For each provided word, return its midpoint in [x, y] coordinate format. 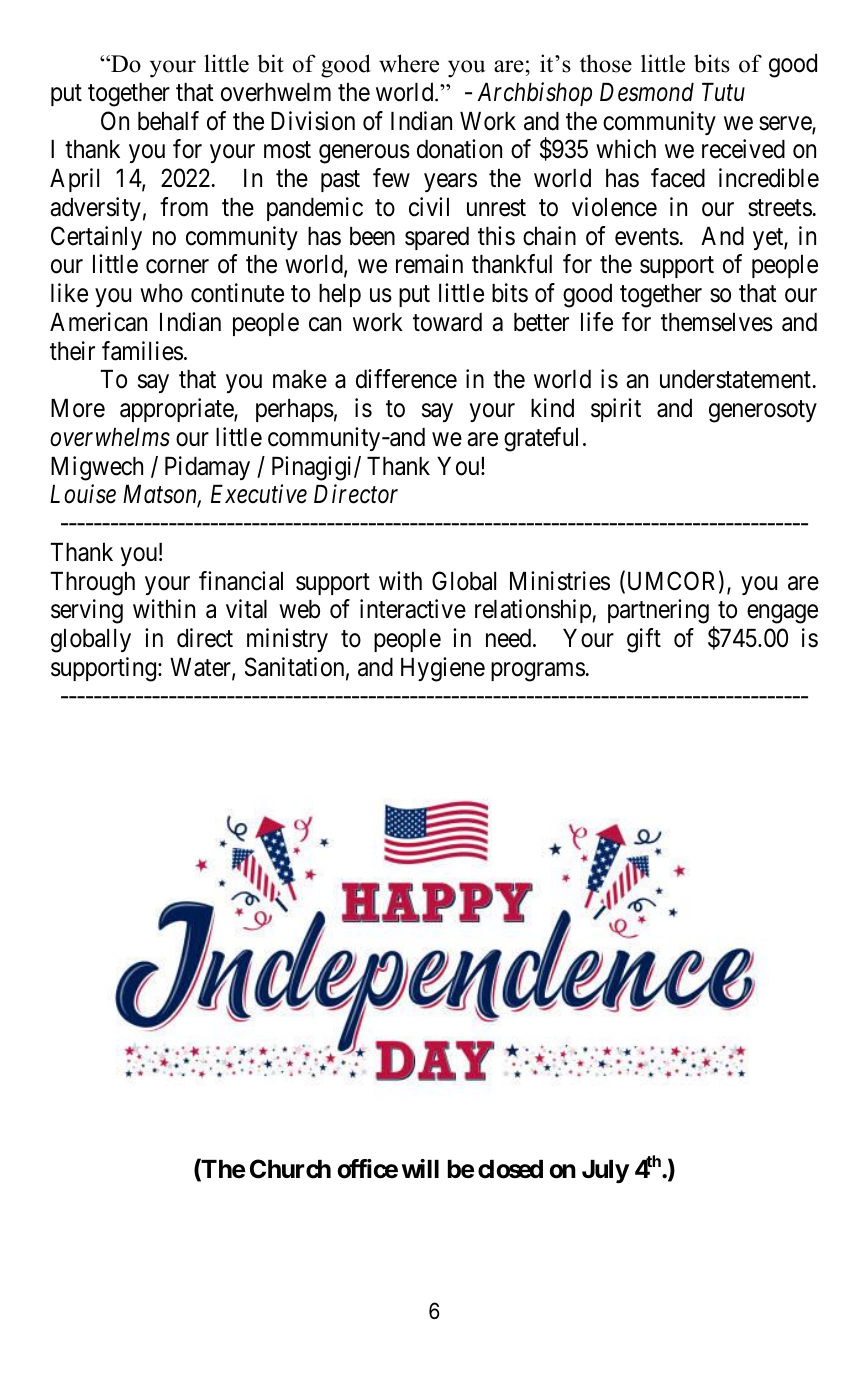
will [420, 1168]
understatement [735, 379]
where [409, 63]
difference [406, 379]
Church [290, 1169]
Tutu [723, 92]
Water [201, 668]
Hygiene [443, 669]
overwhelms [110, 437]
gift [644, 640]
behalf [168, 121]
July [605, 1171]
